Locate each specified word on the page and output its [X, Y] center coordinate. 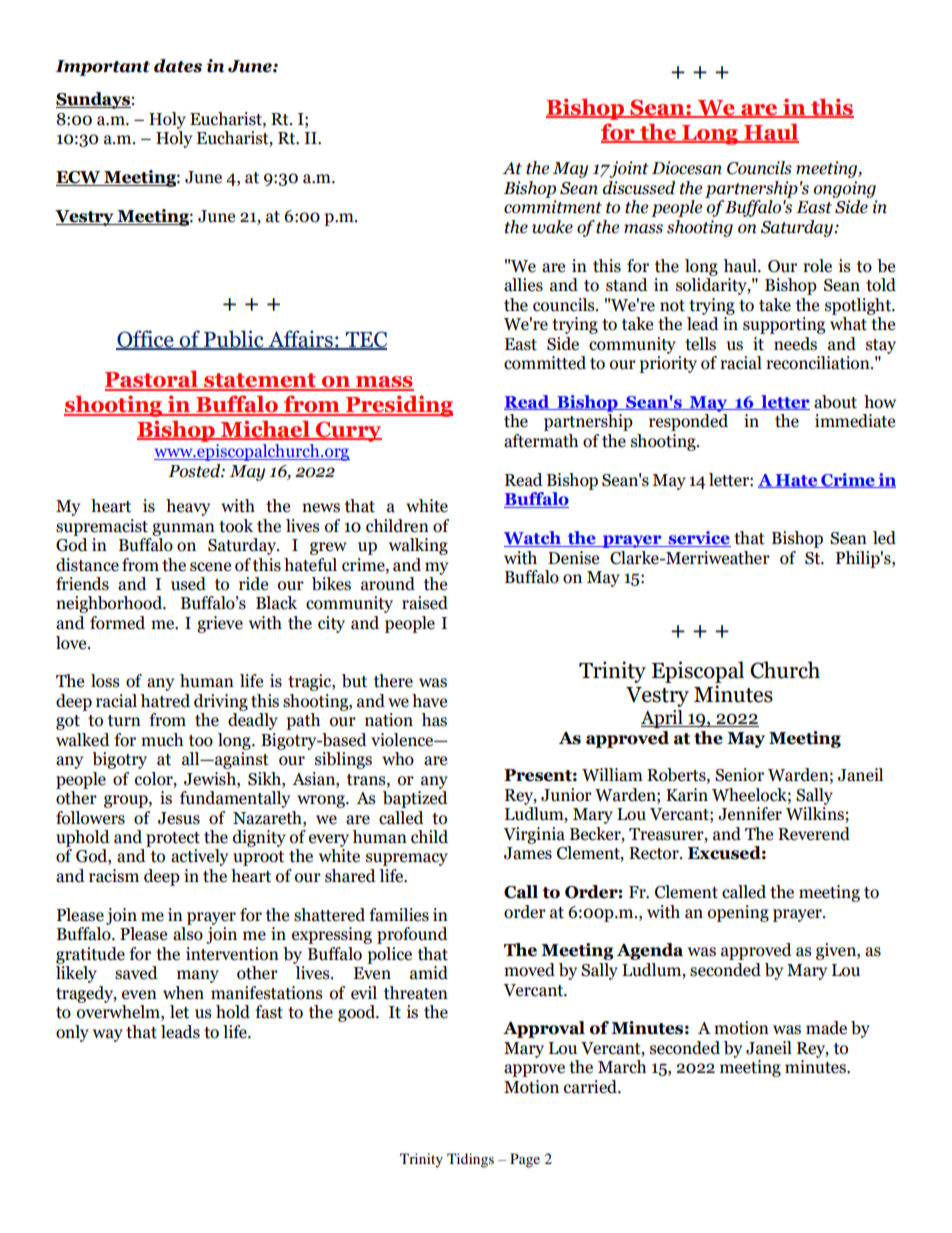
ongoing [844, 189]
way [108, 1035]
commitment [553, 207]
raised [425, 603]
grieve [220, 624]
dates [178, 66]
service [698, 539]
